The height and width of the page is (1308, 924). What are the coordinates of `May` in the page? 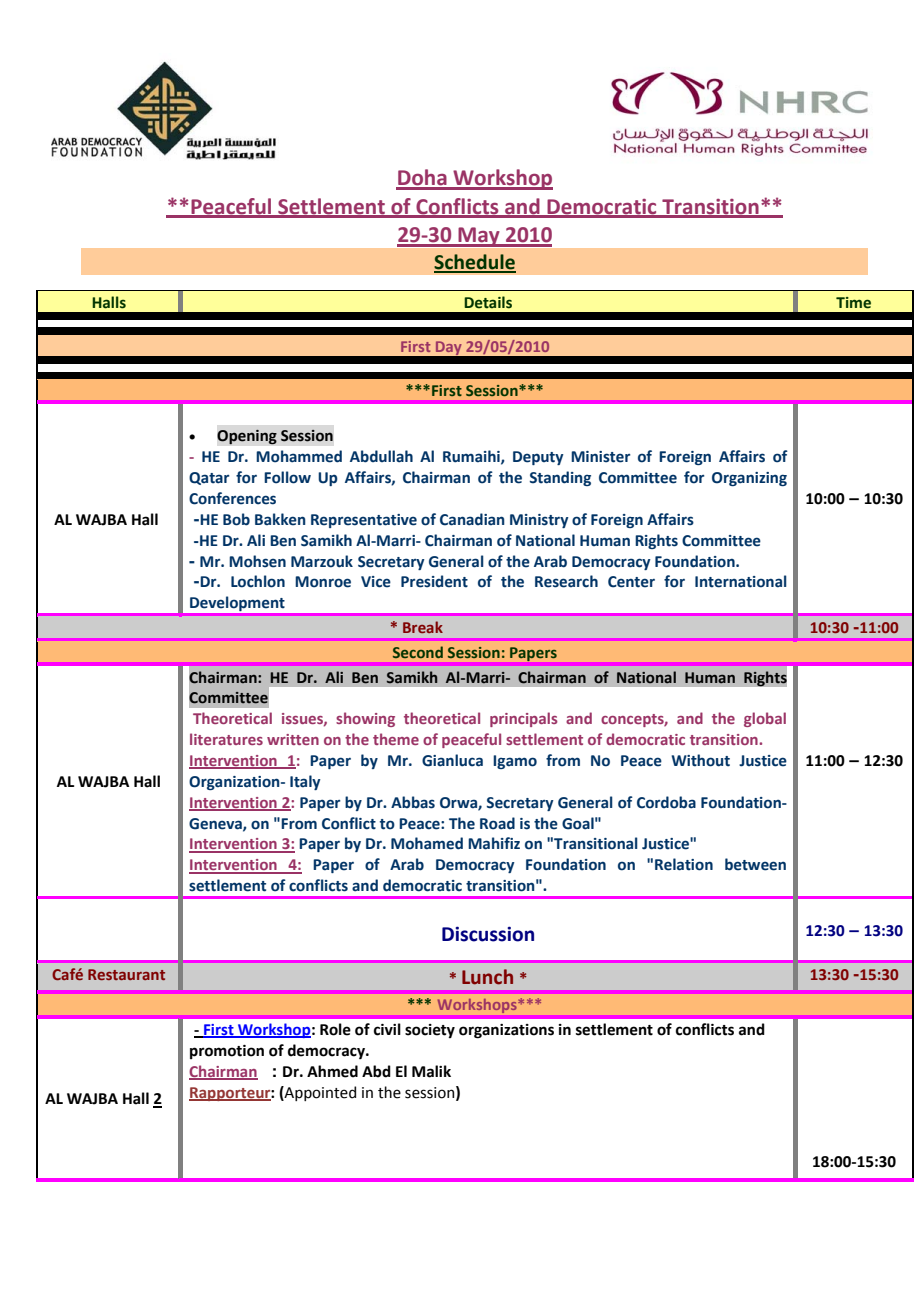 It's located at (479, 237).
